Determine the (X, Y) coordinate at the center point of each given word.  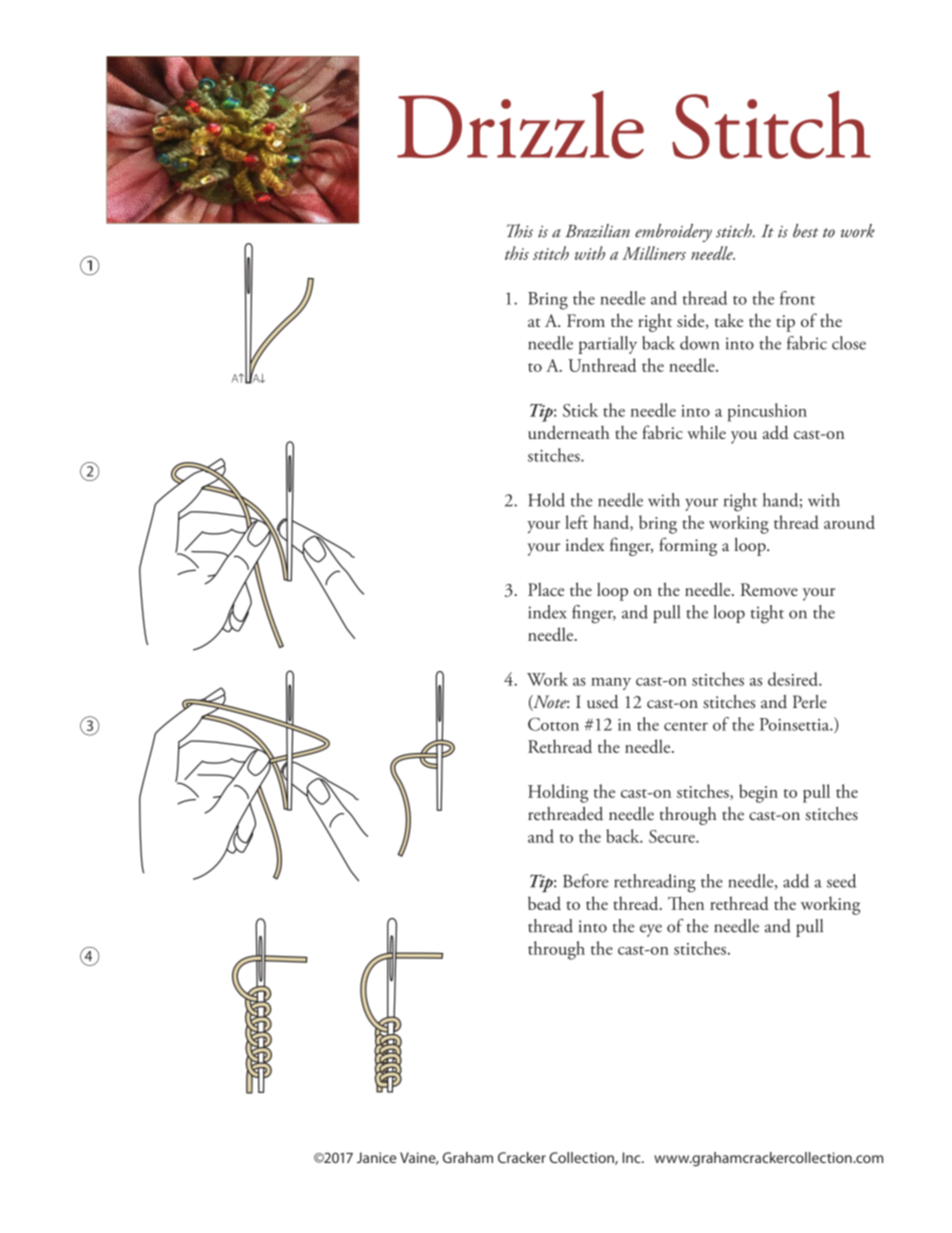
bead (544, 903)
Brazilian (598, 231)
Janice (376, 1157)
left (576, 522)
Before (586, 881)
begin (758, 793)
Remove (769, 589)
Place (546, 589)
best (806, 231)
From (586, 320)
